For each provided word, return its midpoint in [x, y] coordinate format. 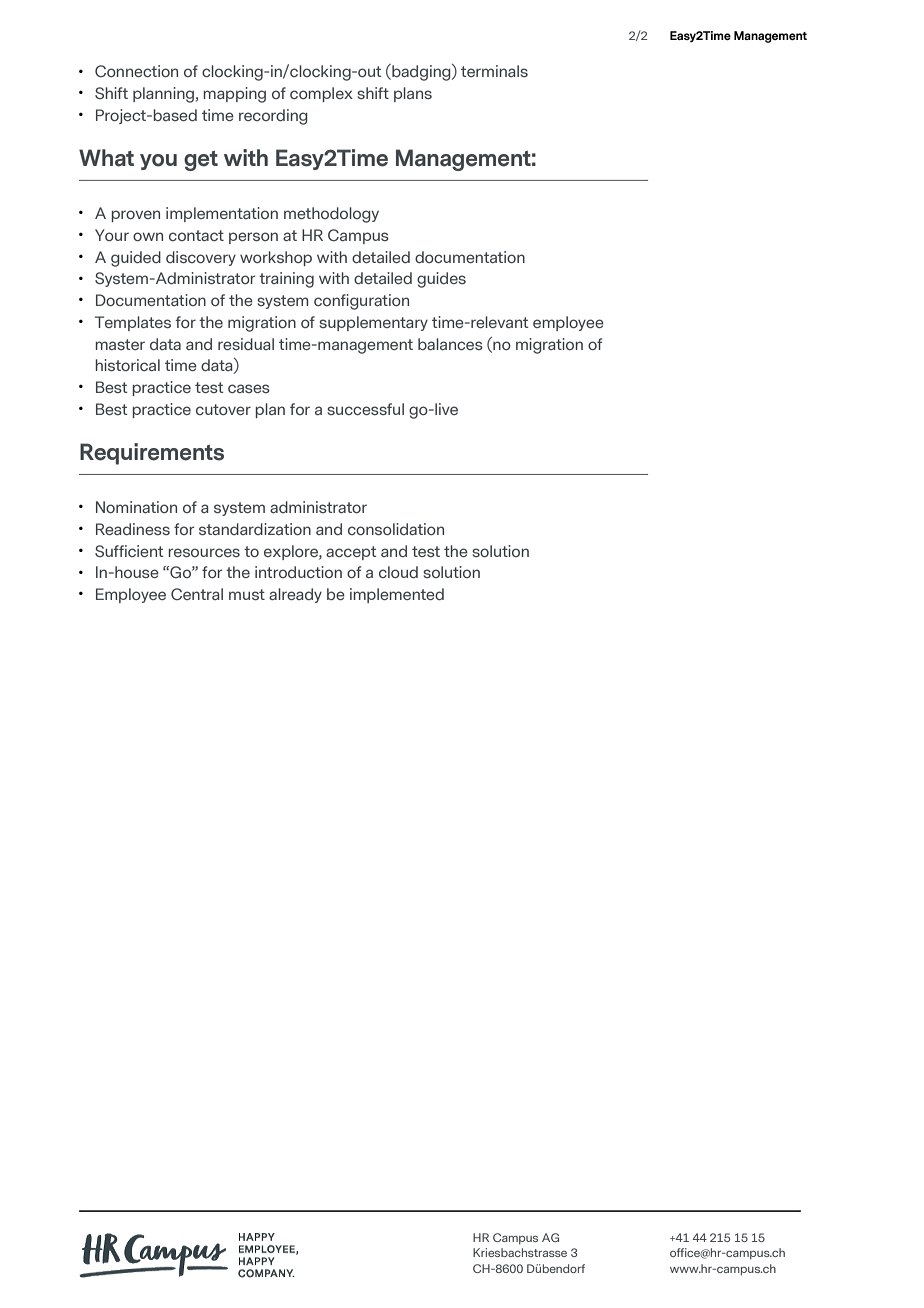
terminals [494, 71]
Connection [136, 71]
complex [321, 94]
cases [249, 388]
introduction [298, 572]
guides [441, 280]
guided [136, 259]
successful [365, 409]
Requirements [152, 454]
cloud [398, 572]
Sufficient [129, 551]
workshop [276, 258]
